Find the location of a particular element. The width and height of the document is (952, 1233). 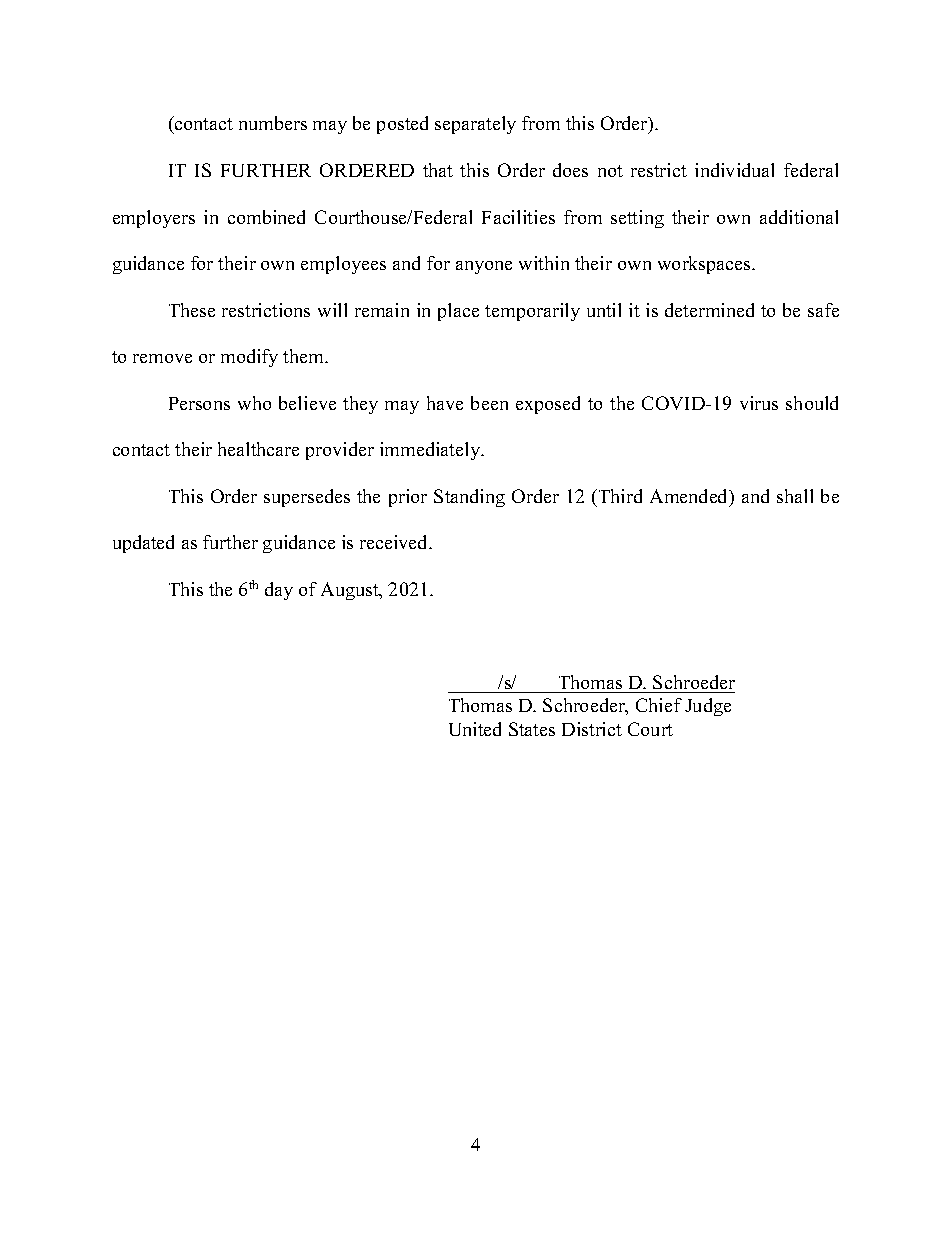

numbers is located at coordinates (273, 123).
